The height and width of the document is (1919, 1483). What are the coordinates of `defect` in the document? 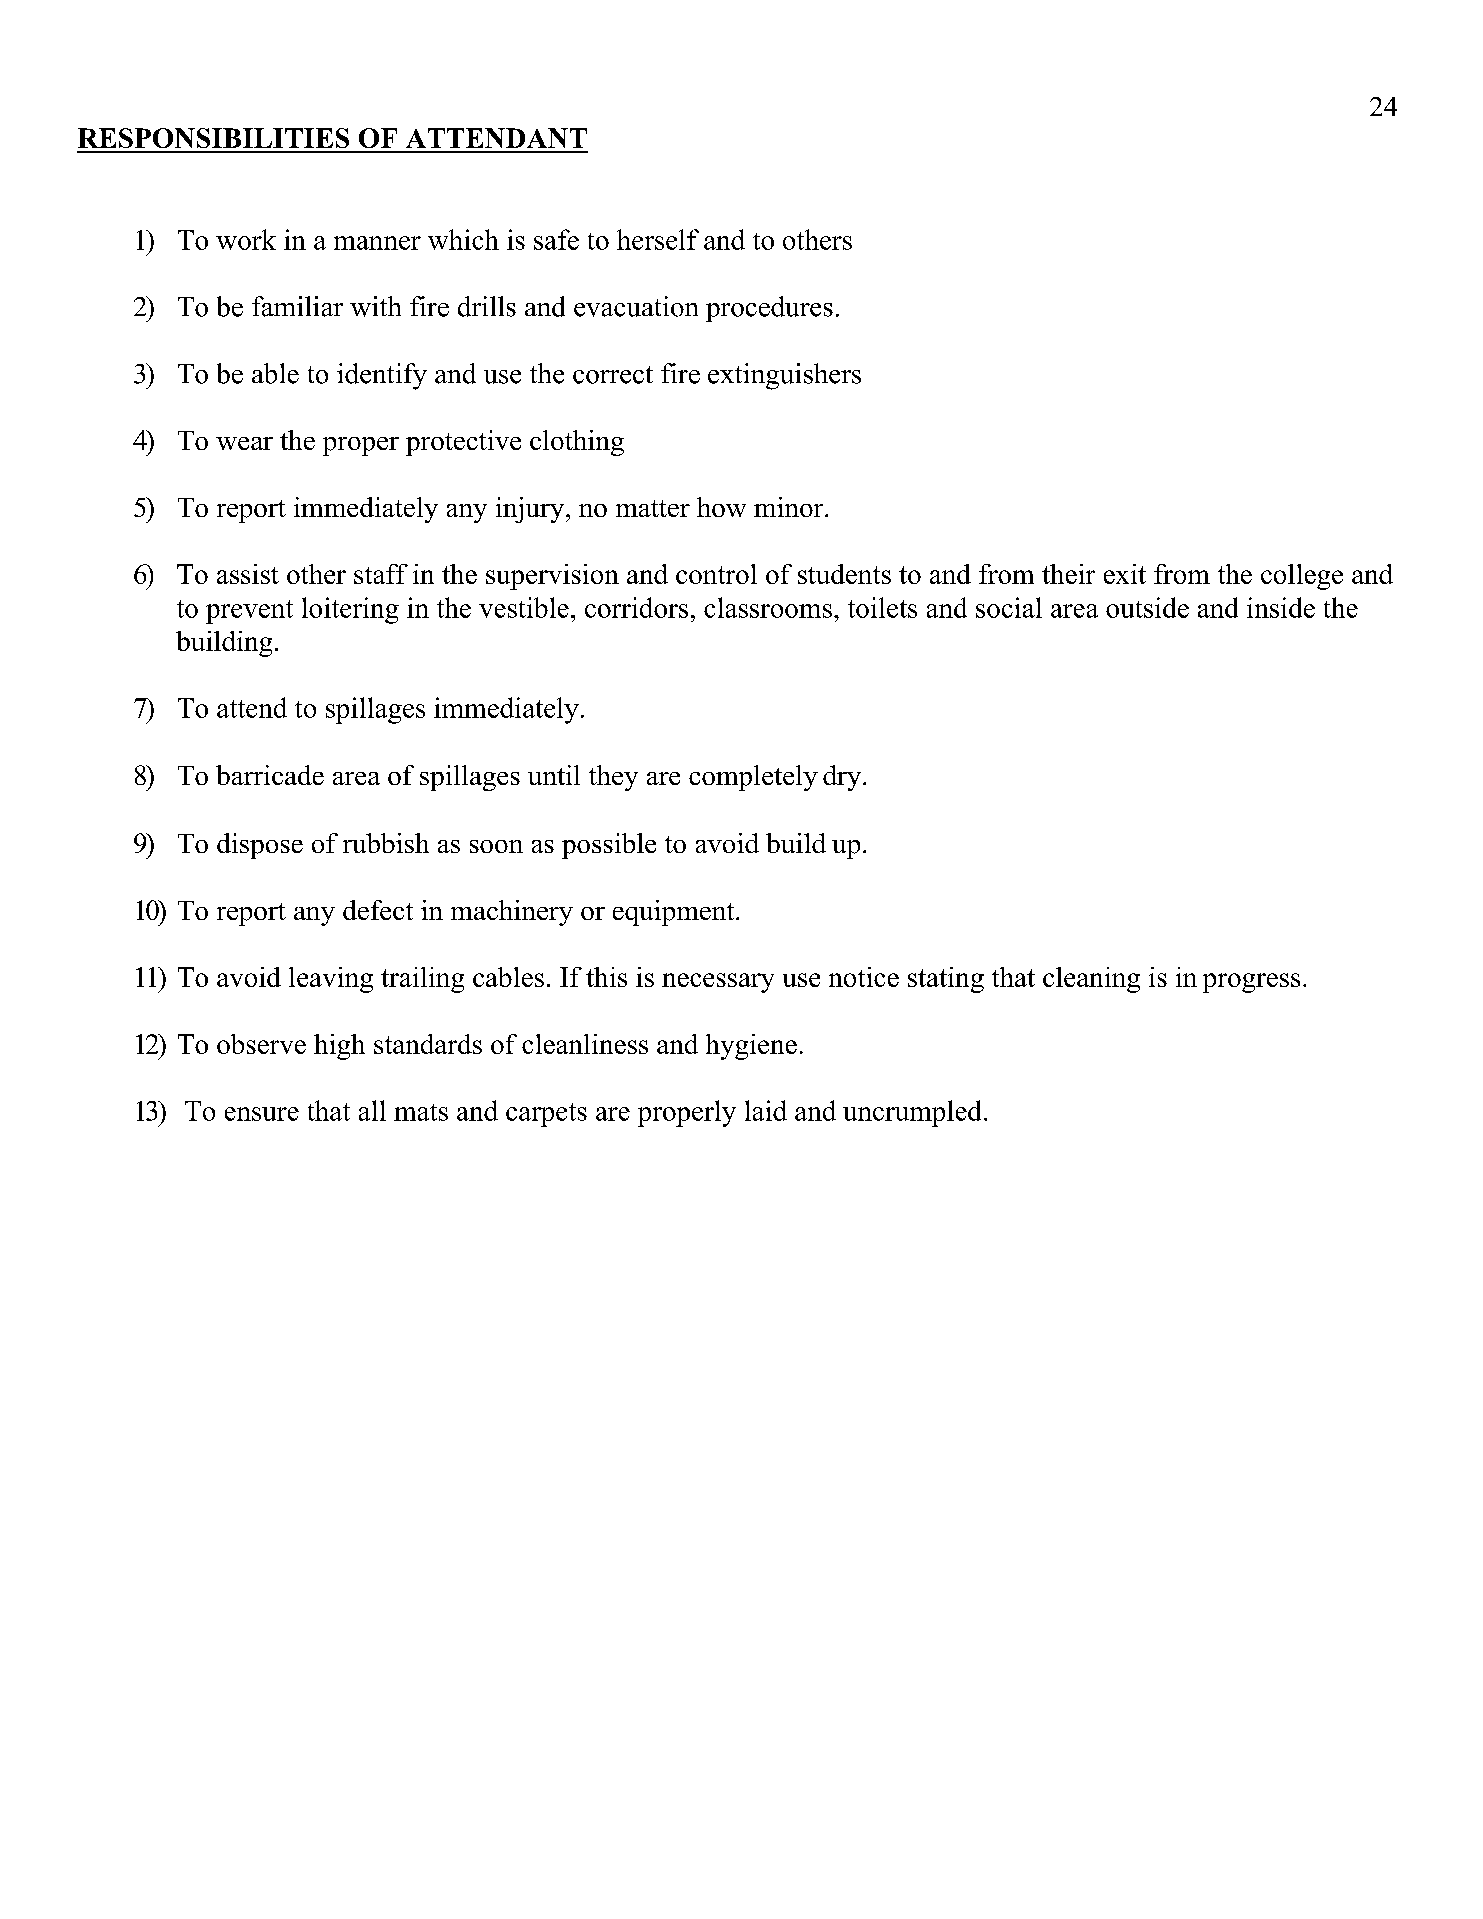 It's located at (378, 910).
